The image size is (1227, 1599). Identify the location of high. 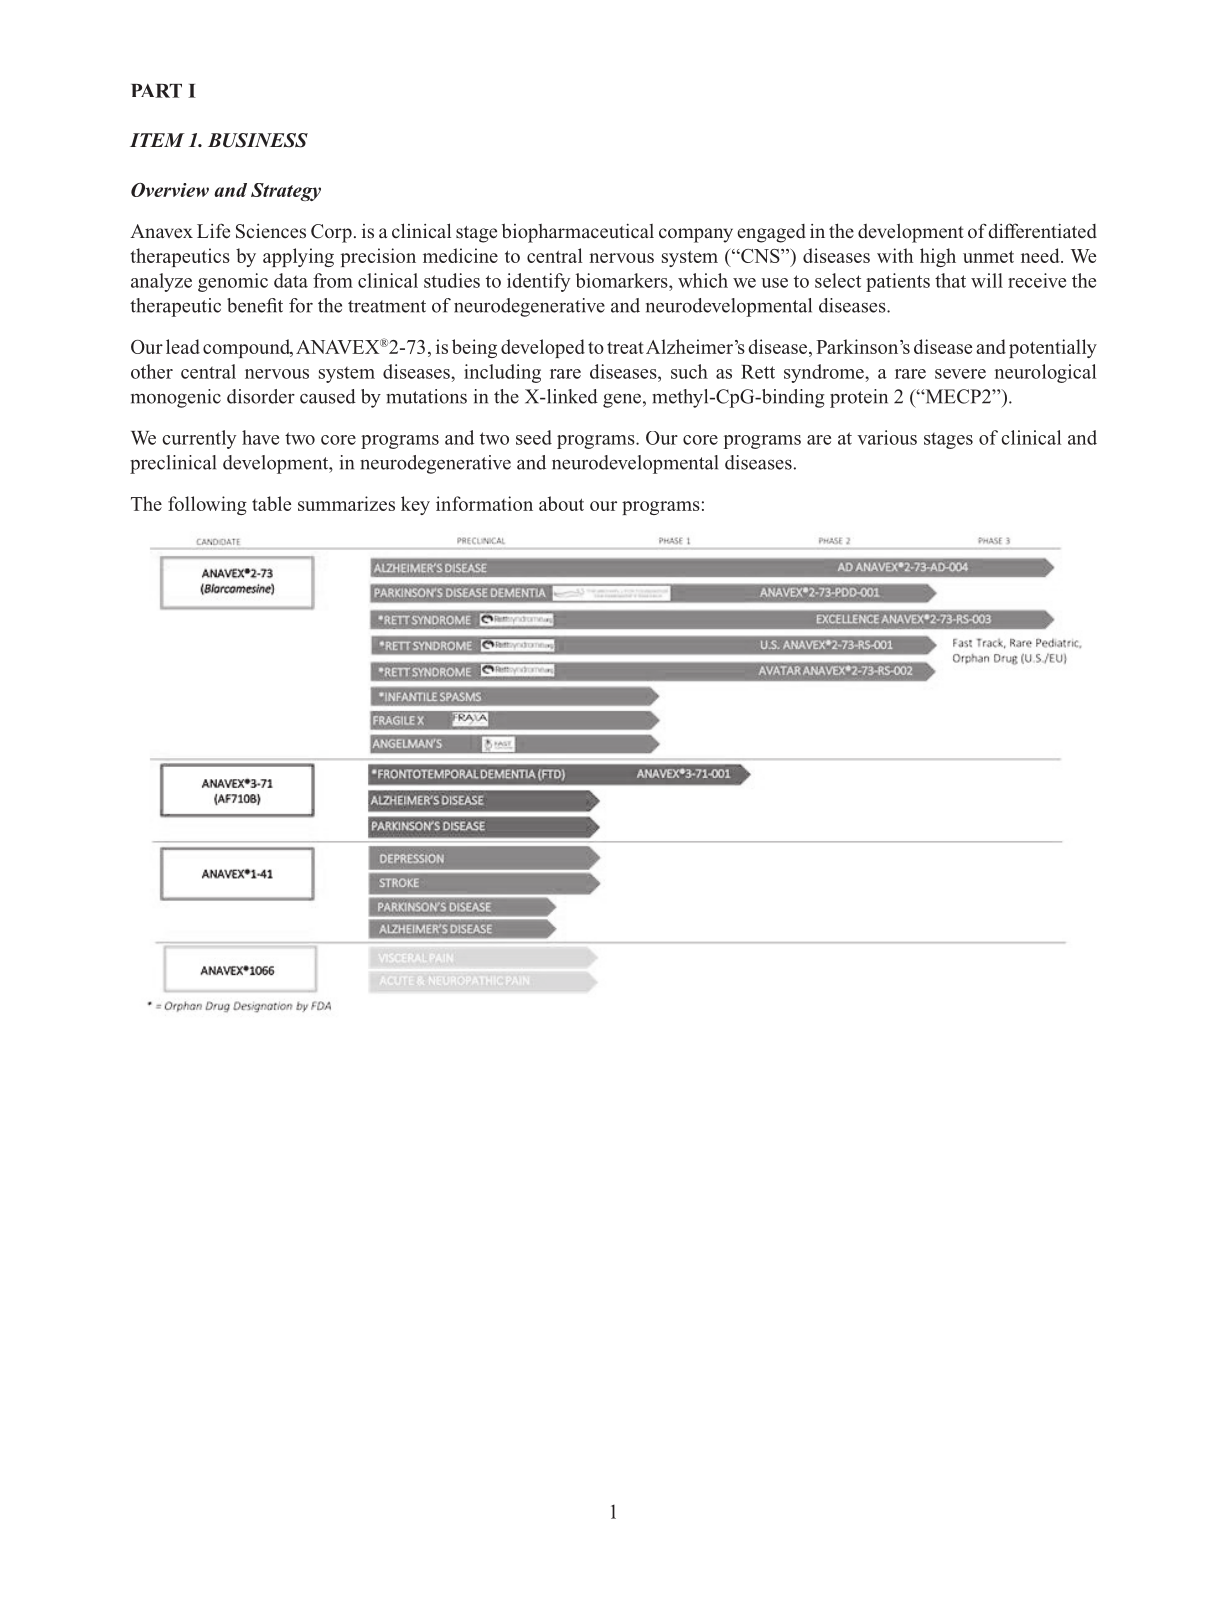
(938, 257).
